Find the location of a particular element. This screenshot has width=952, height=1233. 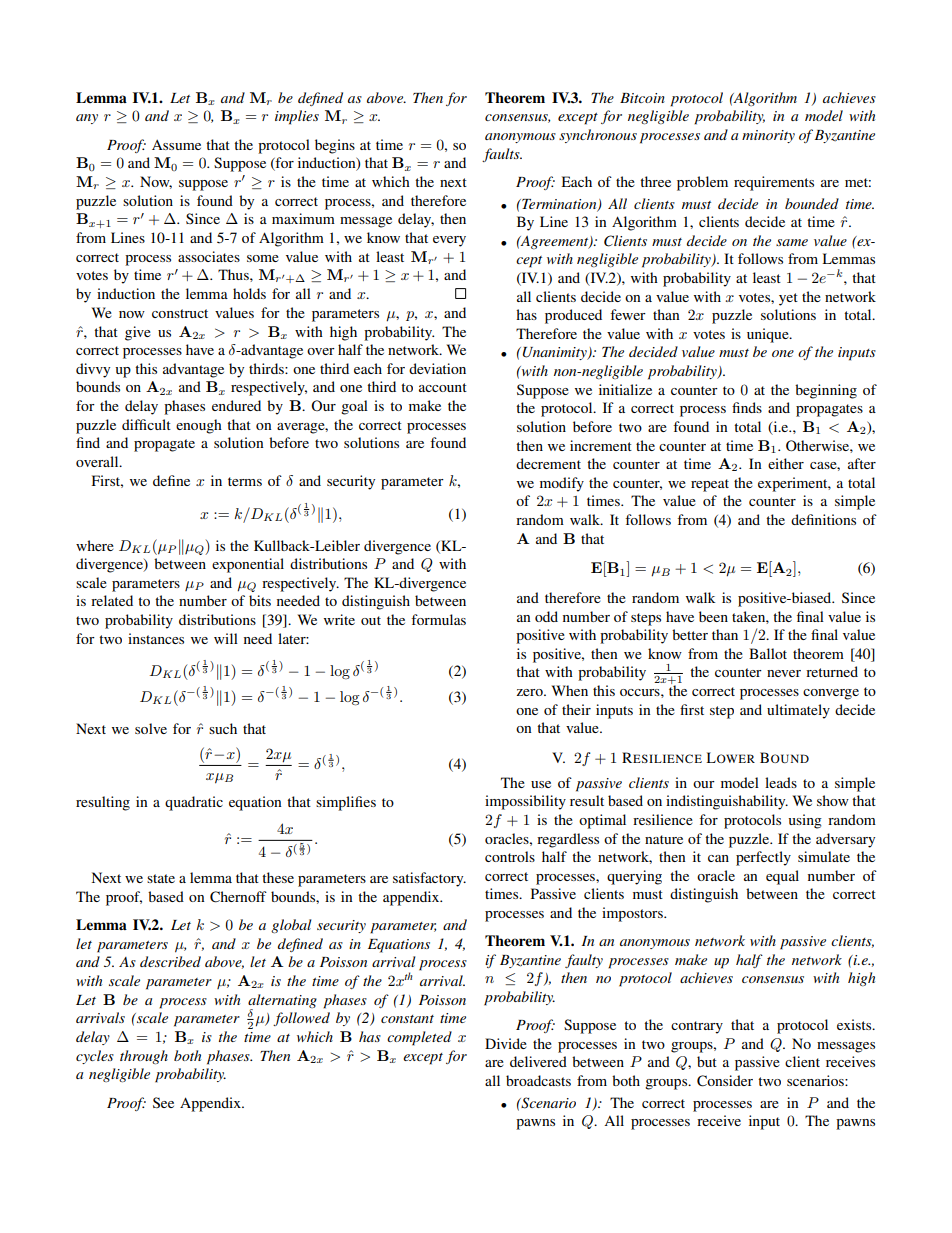

Divide is located at coordinates (506, 1043).
